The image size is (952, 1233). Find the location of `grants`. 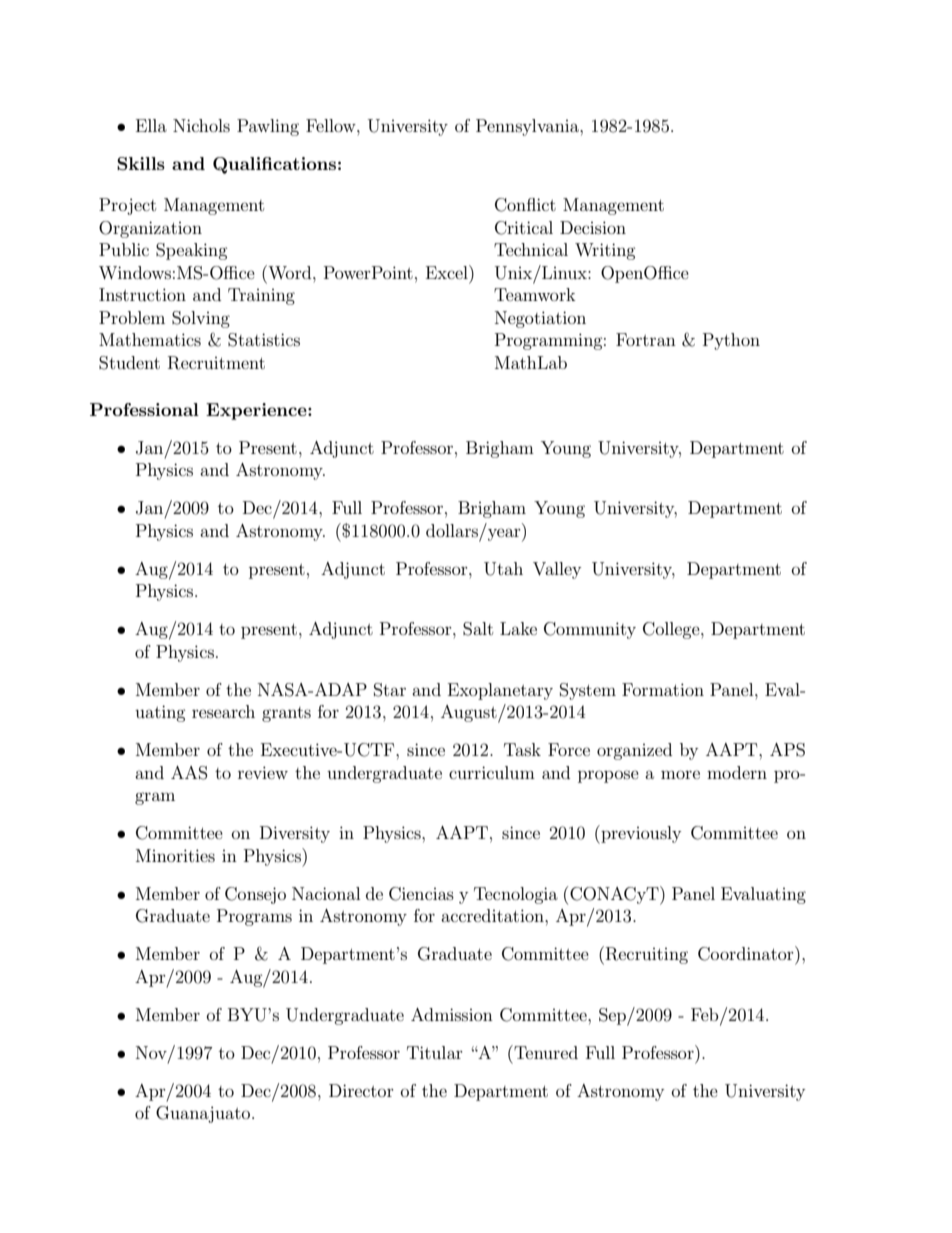

grants is located at coordinates (286, 714).
